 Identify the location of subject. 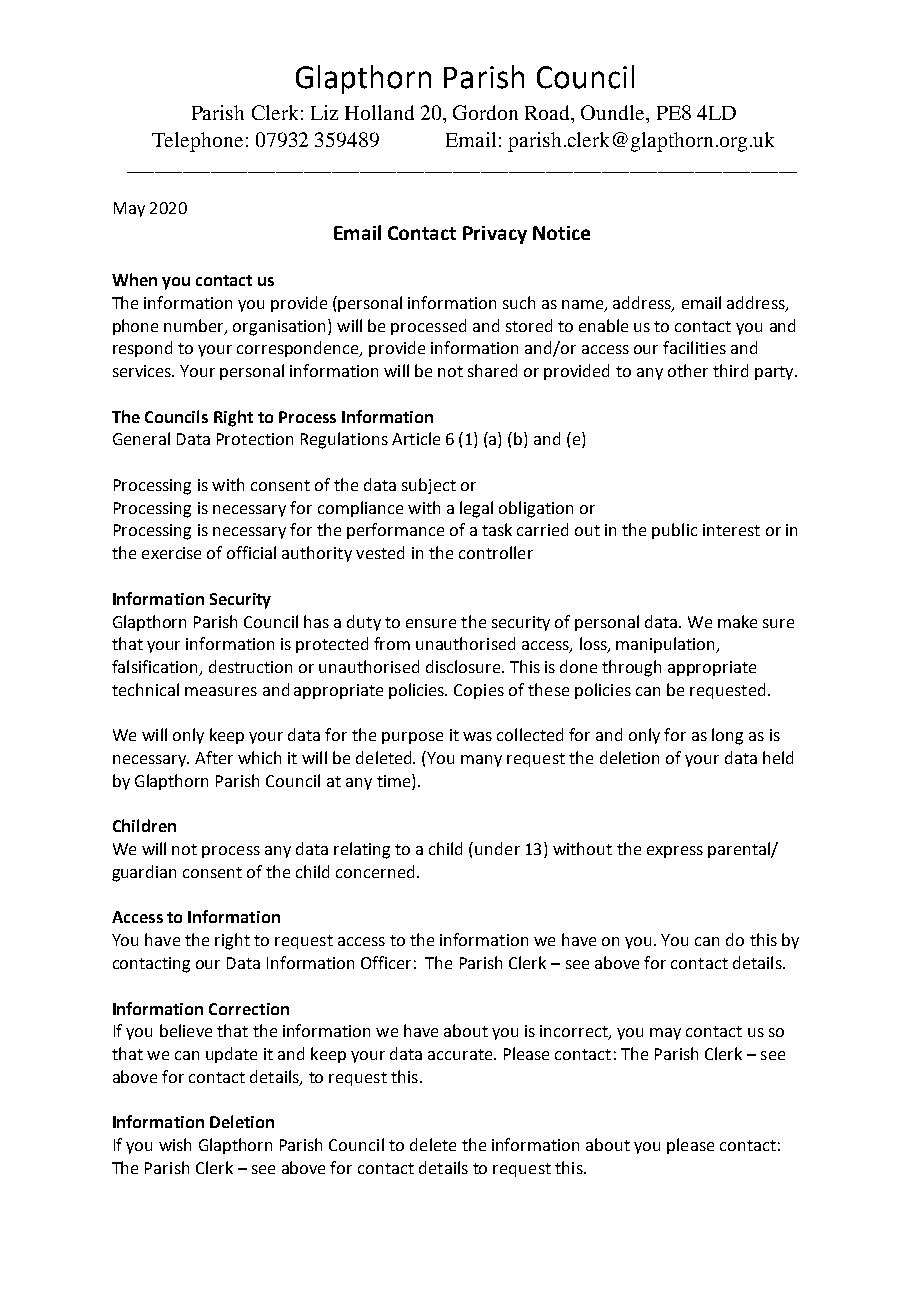
(429, 486).
